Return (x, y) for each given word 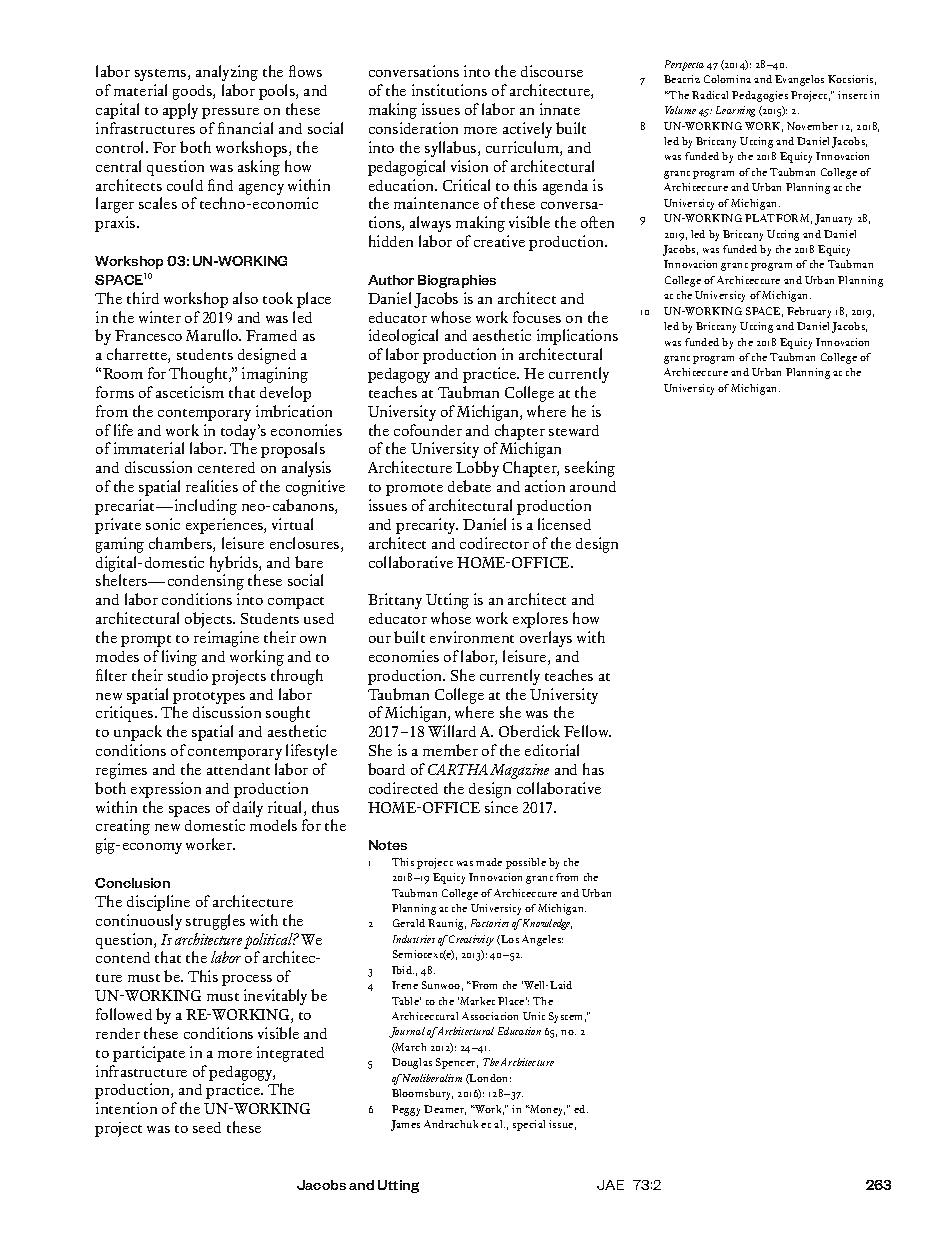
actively (527, 130)
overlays (546, 639)
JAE (610, 1185)
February (809, 312)
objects (209, 620)
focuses (537, 317)
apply (180, 111)
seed (207, 1127)
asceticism (190, 392)
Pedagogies (760, 96)
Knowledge (547, 924)
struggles (215, 922)
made (489, 862)
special (529, 1125)
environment (472, 637)
